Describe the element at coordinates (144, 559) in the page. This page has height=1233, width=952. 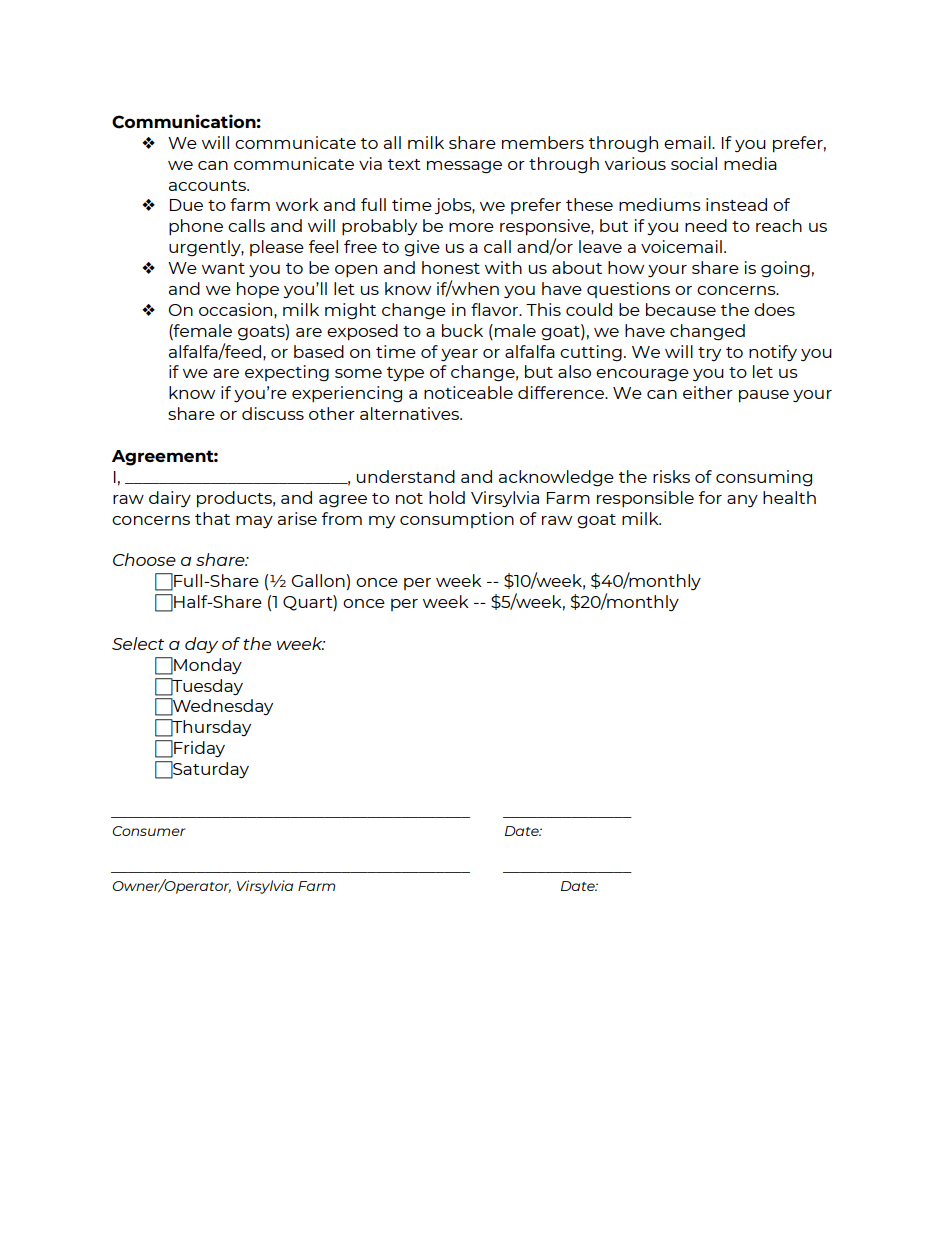
I see `Choose` at that location.
